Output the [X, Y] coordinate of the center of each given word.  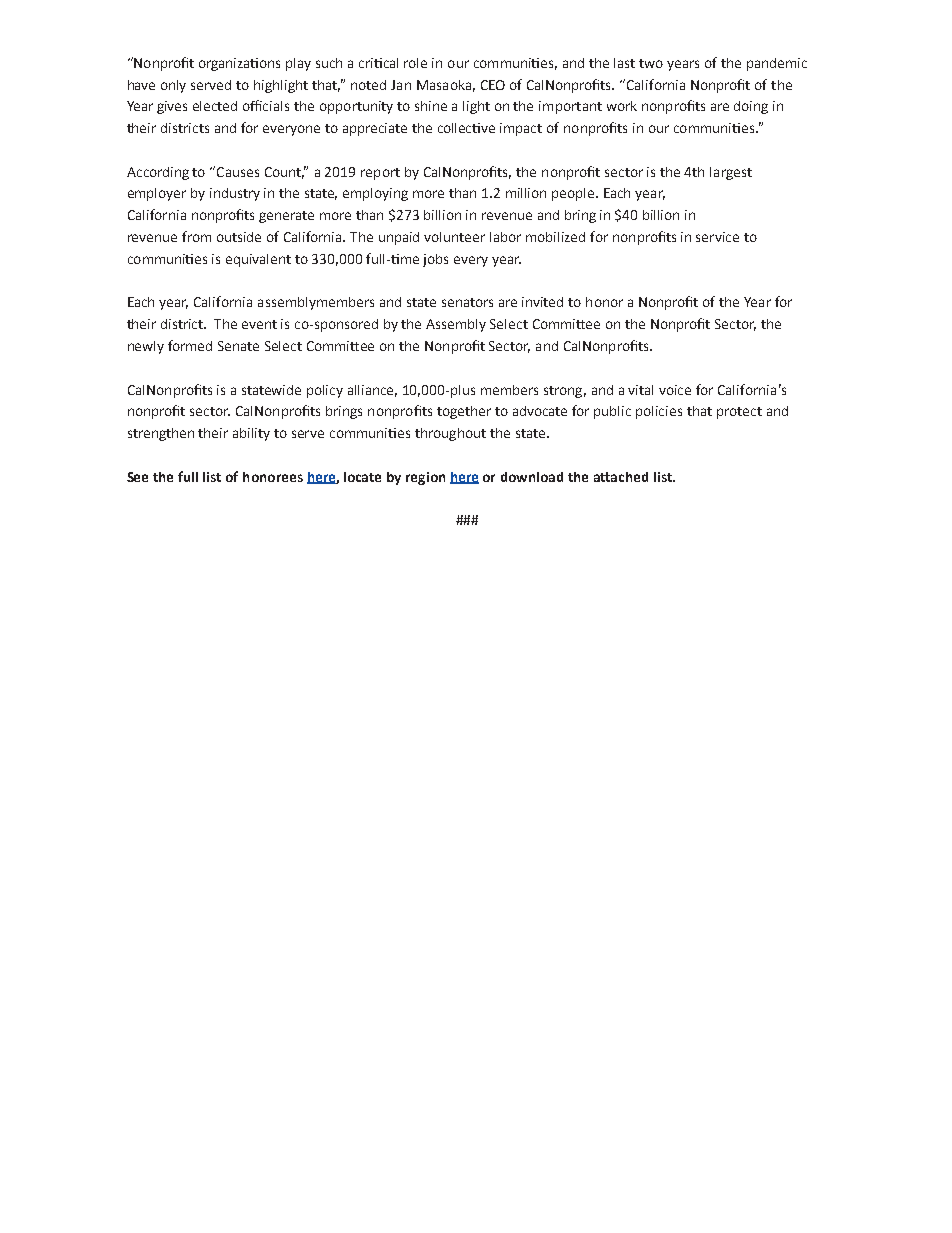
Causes [238, 172]
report [380, 174]
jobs [435, 260]
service [717, 237]
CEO [493, 85]
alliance [372, 391]
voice [675, 390]
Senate [238, 346]
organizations [239, 64]
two [651, 63]
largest [731, 173]
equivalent [258, 260]
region [425, 478]
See [137, 477]
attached [621, 477]
